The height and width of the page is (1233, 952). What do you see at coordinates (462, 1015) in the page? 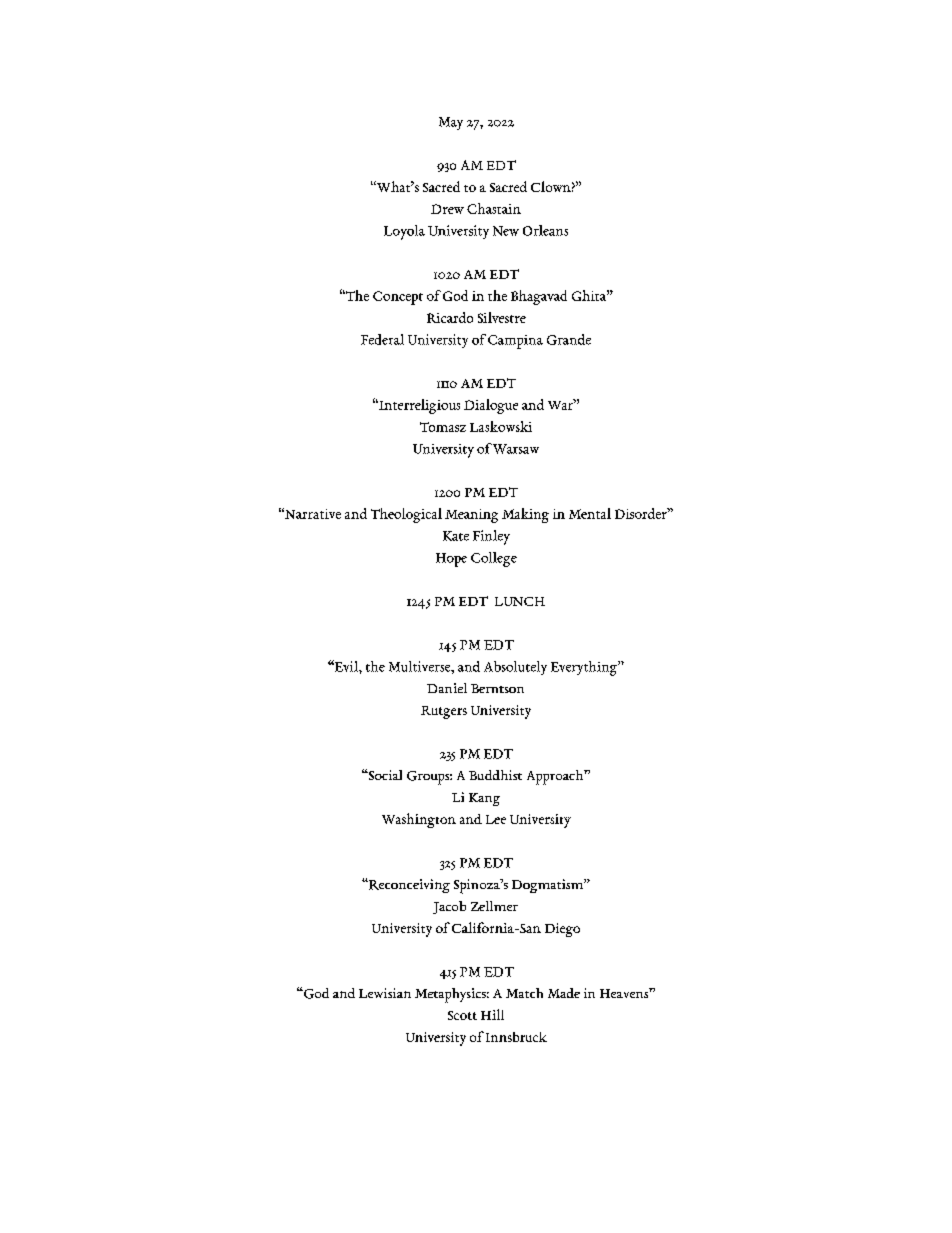
I see `Scott` at bounding box center [462, 1015].
